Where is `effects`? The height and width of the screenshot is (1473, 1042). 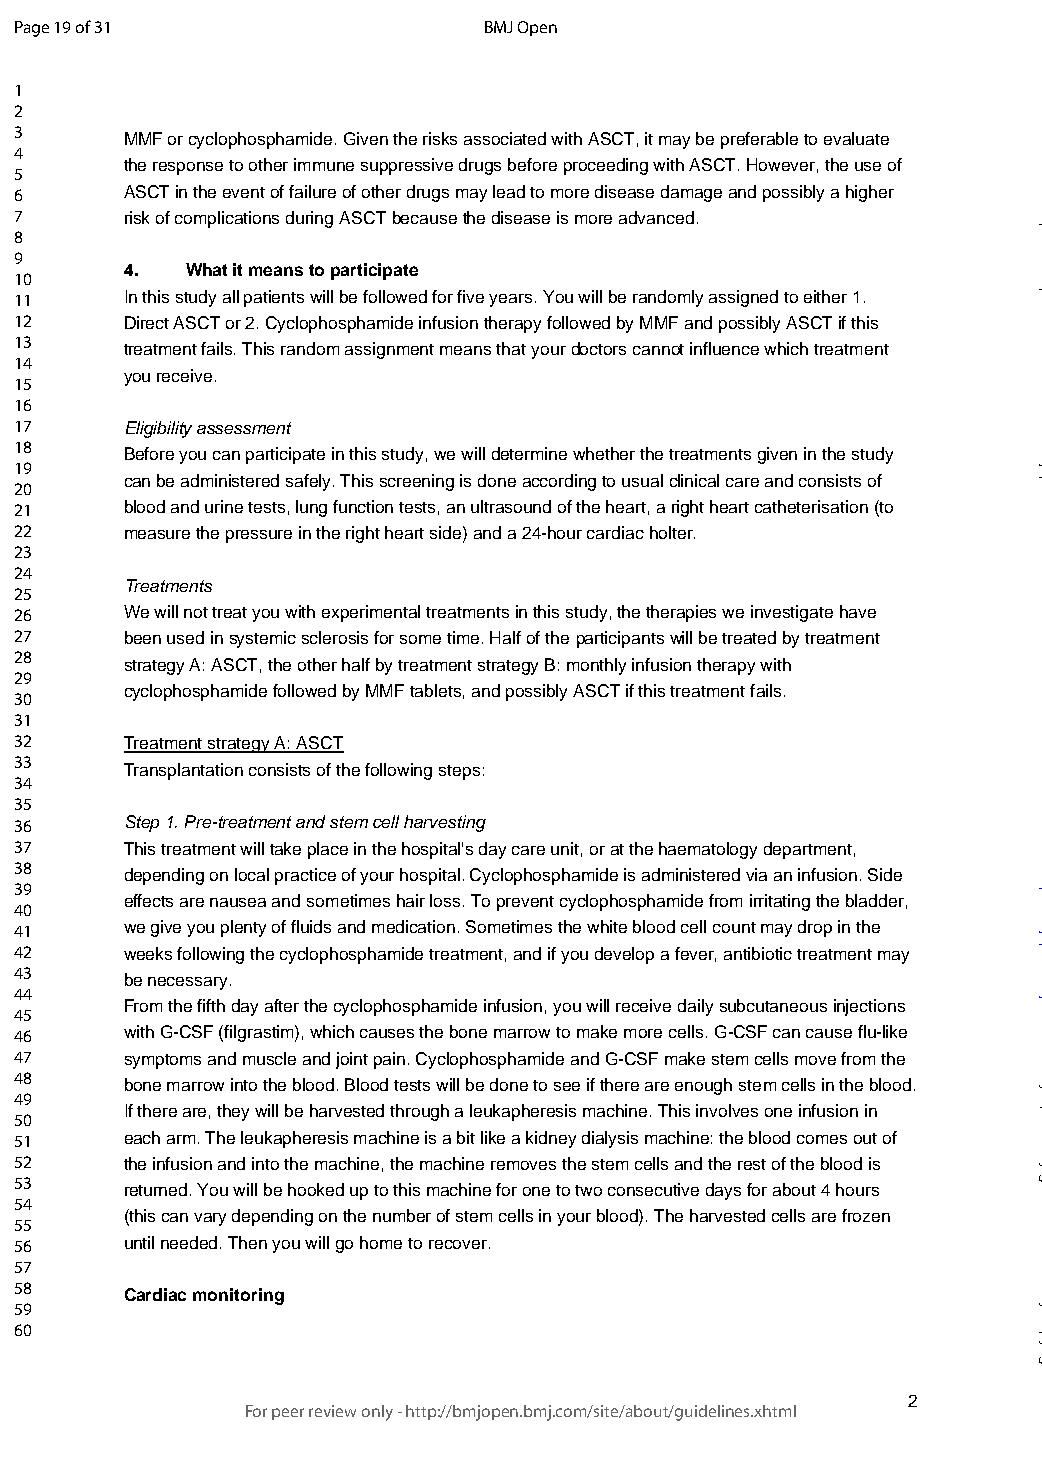
effects is located at coordinates (149, 900).
